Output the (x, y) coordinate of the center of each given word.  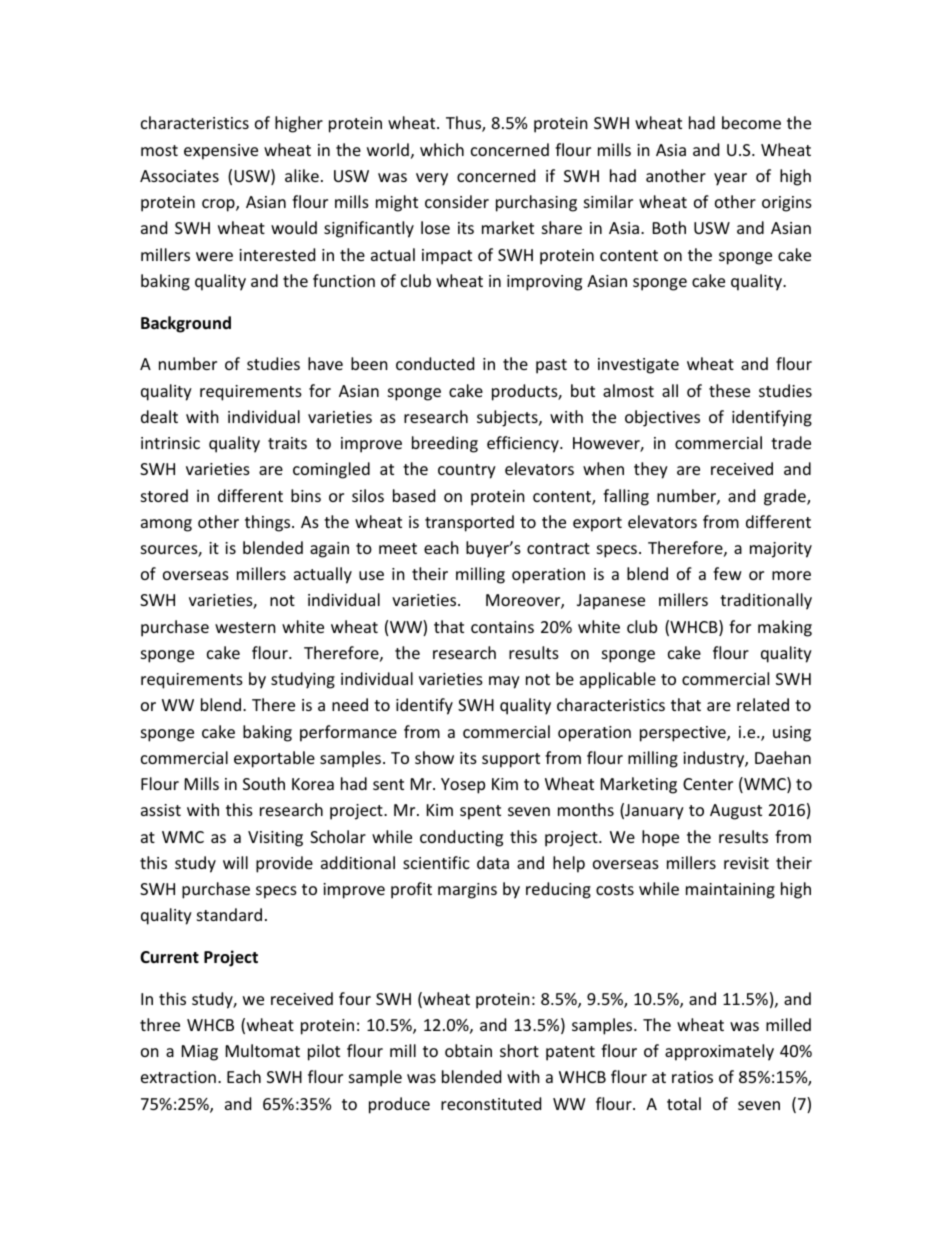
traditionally (766, 601)
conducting (461, 838)
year (730, 179)
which (442, 149)
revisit (746, 863)
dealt (159, 416)
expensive (221, 152)
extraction (178, 1077)
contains (502, 627)
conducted (435, 363)
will (235, 862)
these (729, 390)
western (245, 627)
